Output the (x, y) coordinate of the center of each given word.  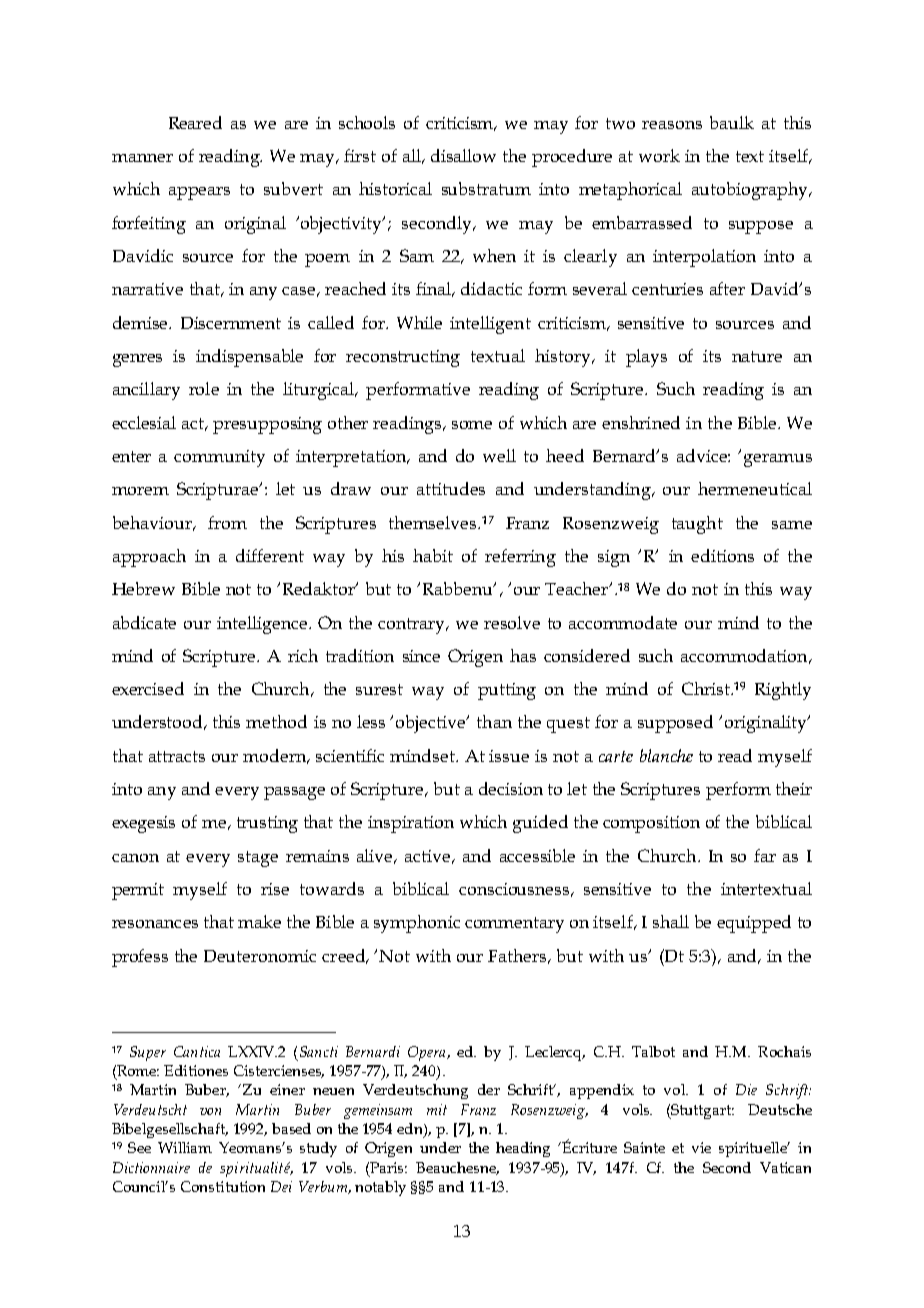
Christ (707, 688)
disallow (463, 155)
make (259, 921)
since (421, 656)
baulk (732, 122)
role (204, 388)
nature (757, 356)
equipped (754, 924)
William (185, 1147)
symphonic (417, 924)
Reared (195, 122)
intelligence (263, 625)
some (472, 425)
